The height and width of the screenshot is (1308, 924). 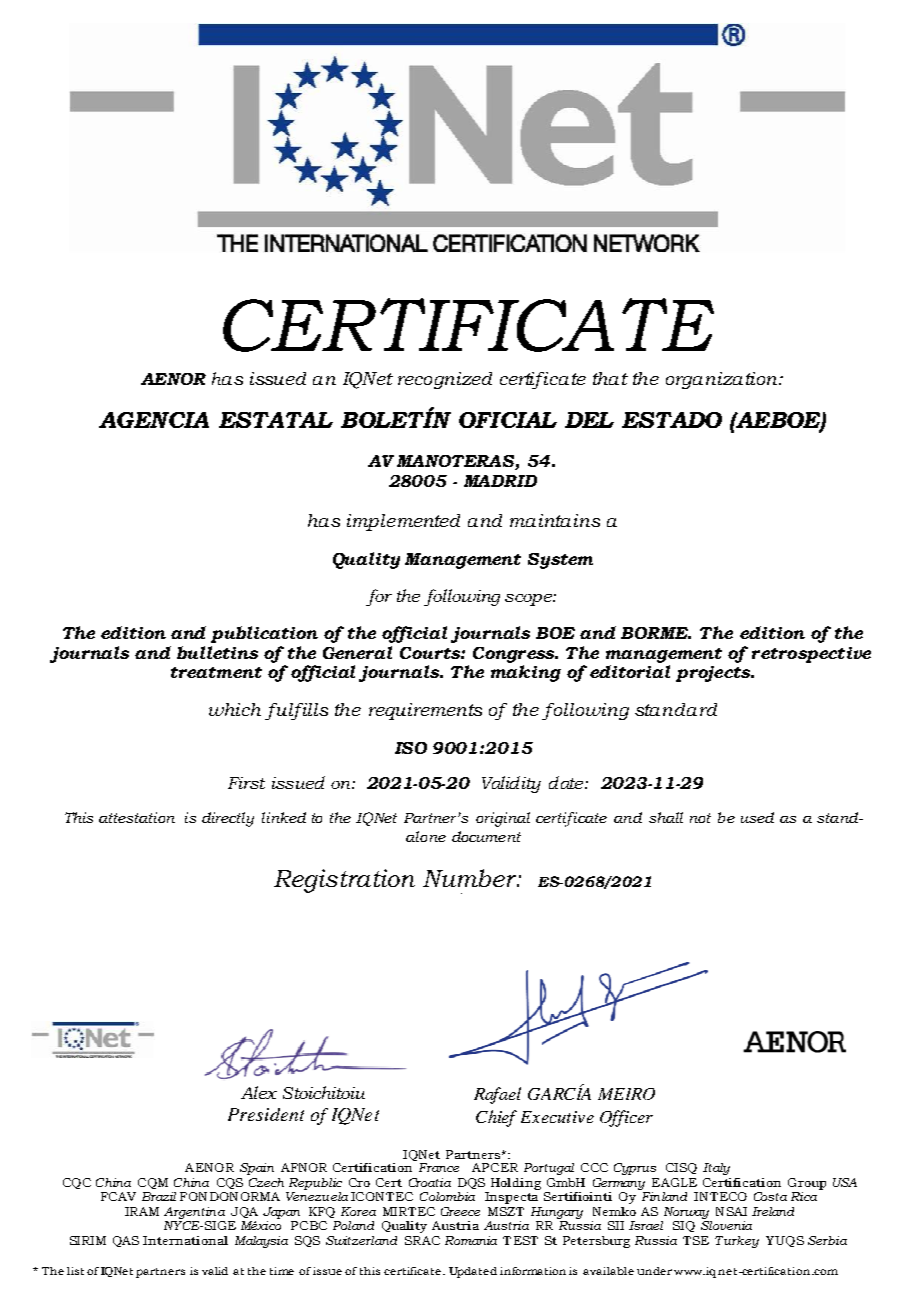 What do you see at coordinates (508, 420) in the screenshot?
I see `OFICIAL` at bounding box center [508, 420].
